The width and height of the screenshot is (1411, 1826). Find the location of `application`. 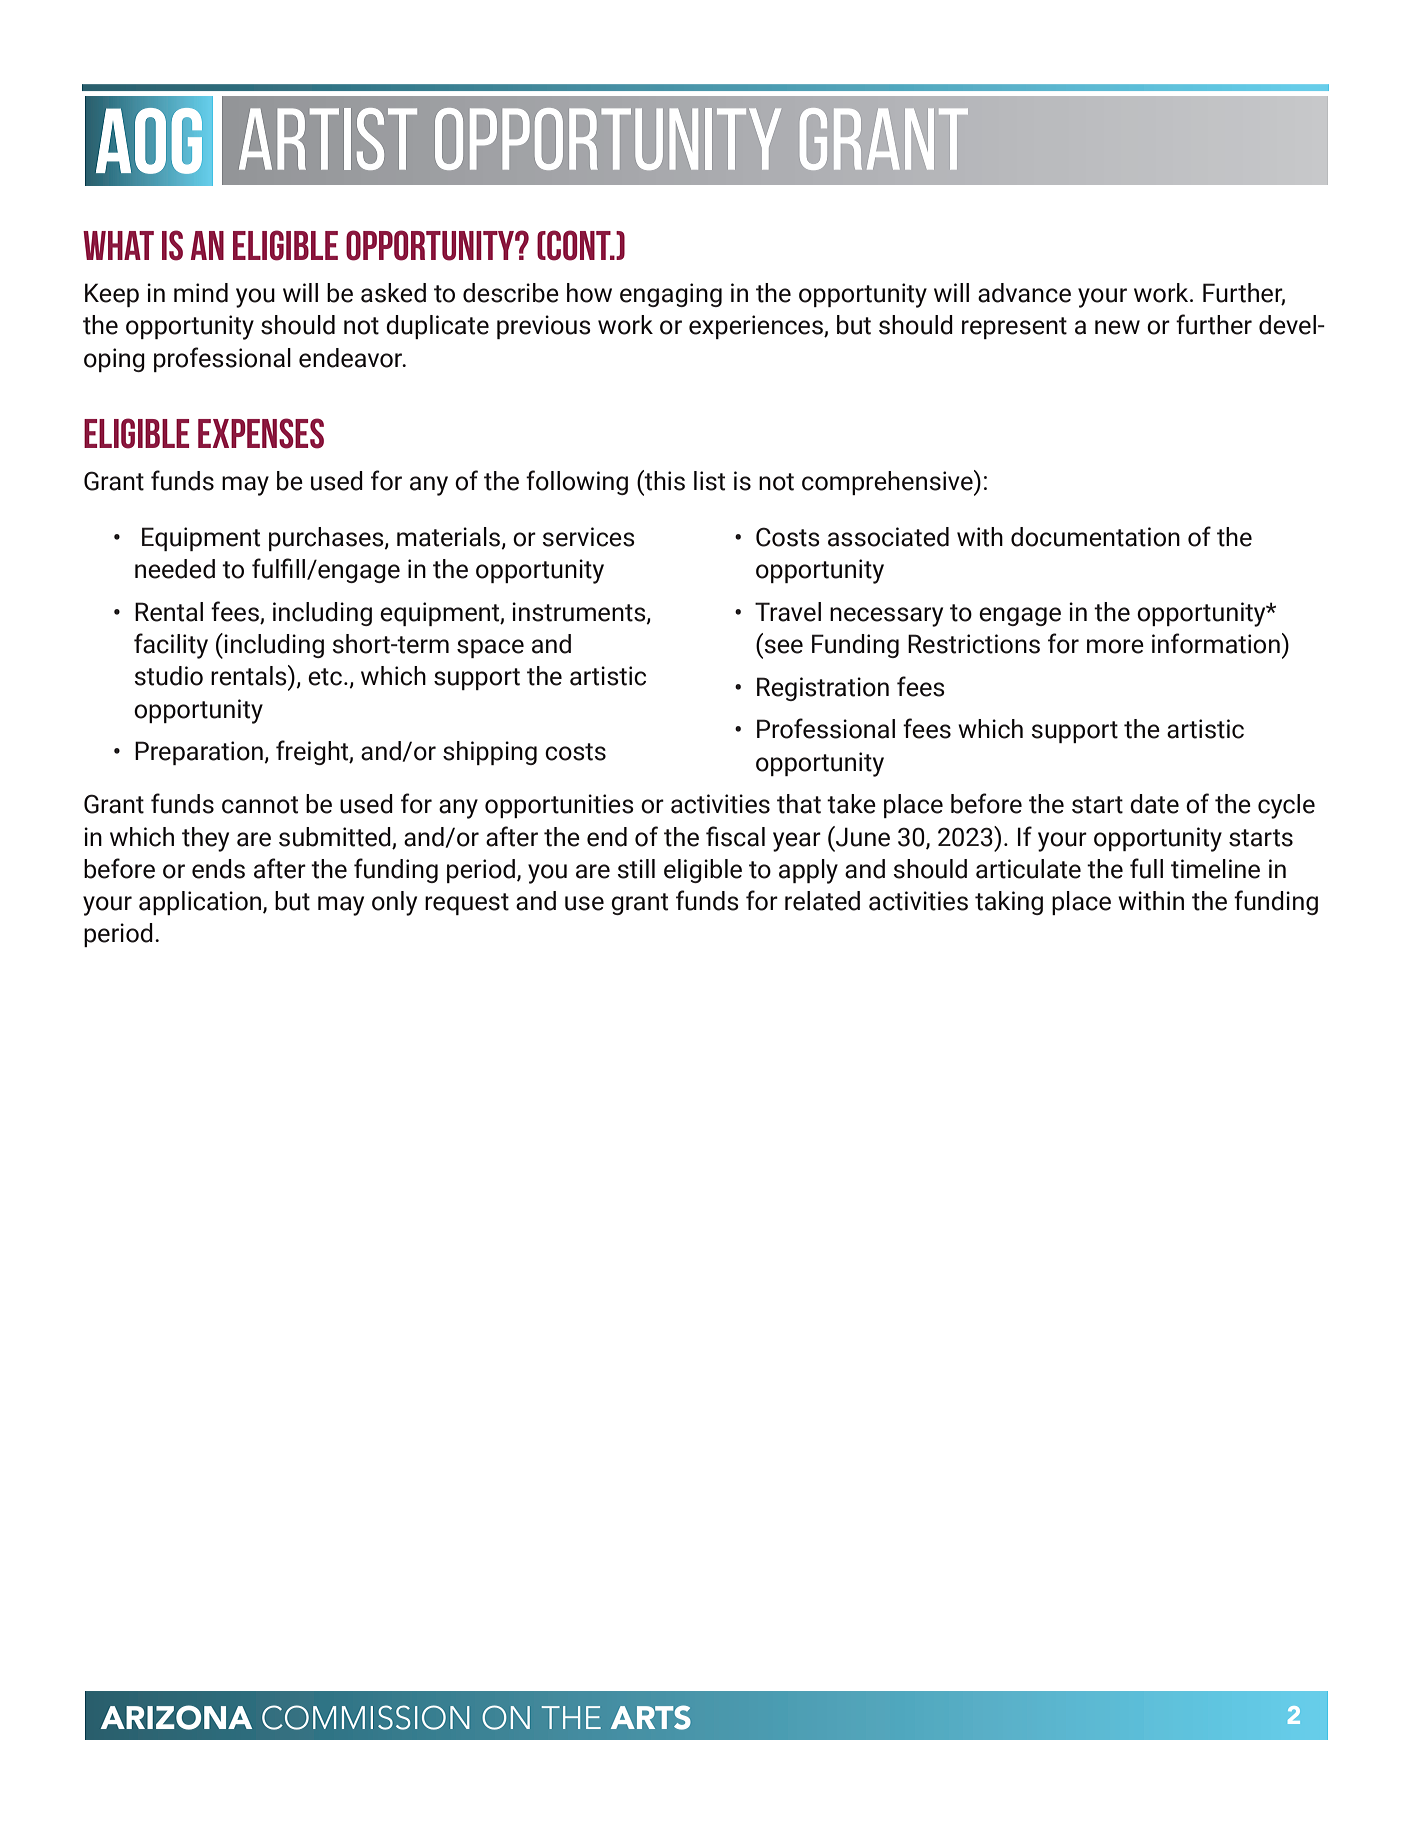

application is located at coordinates (201, 903).
